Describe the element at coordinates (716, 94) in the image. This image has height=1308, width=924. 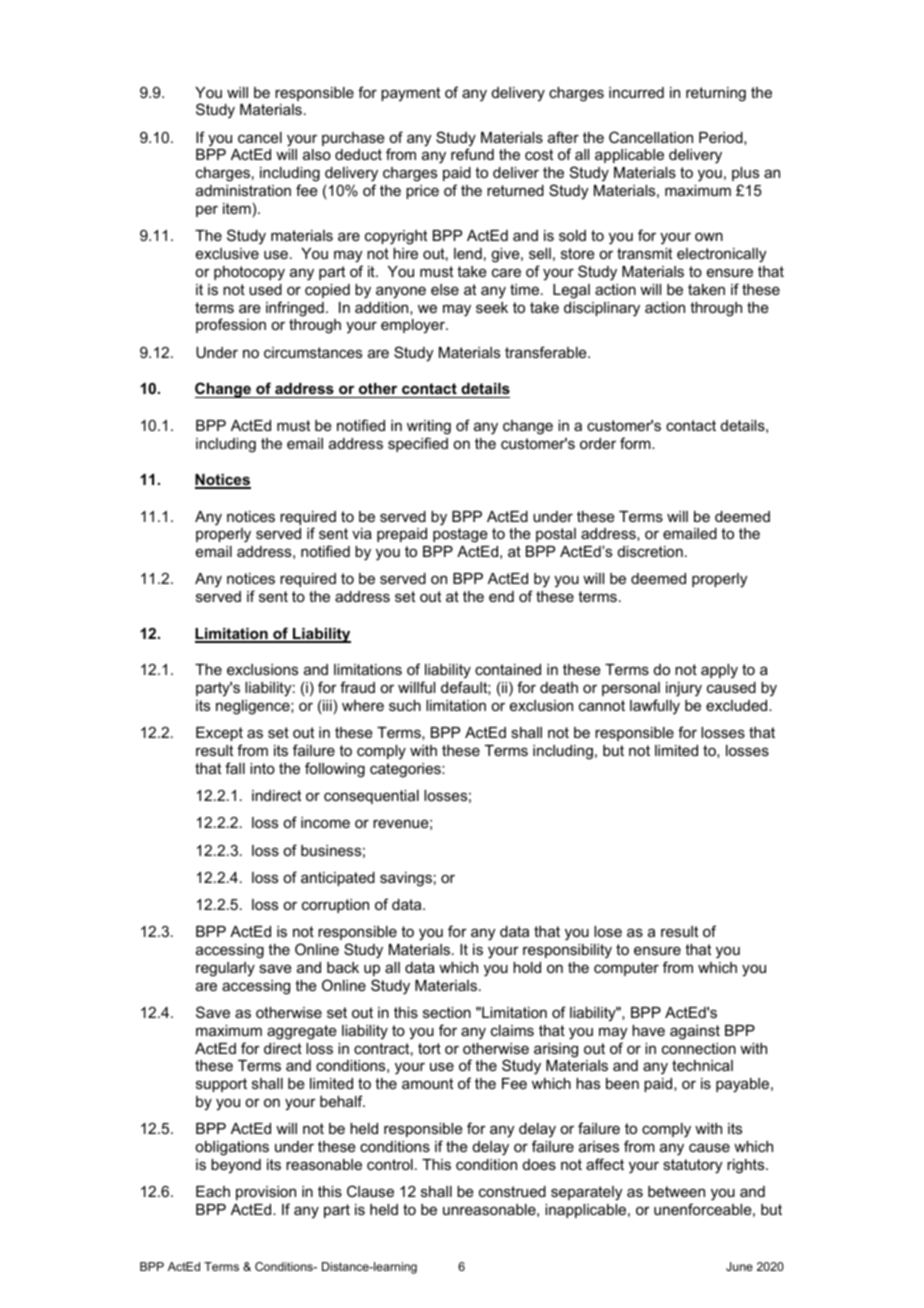
I see `returning` at that location.
